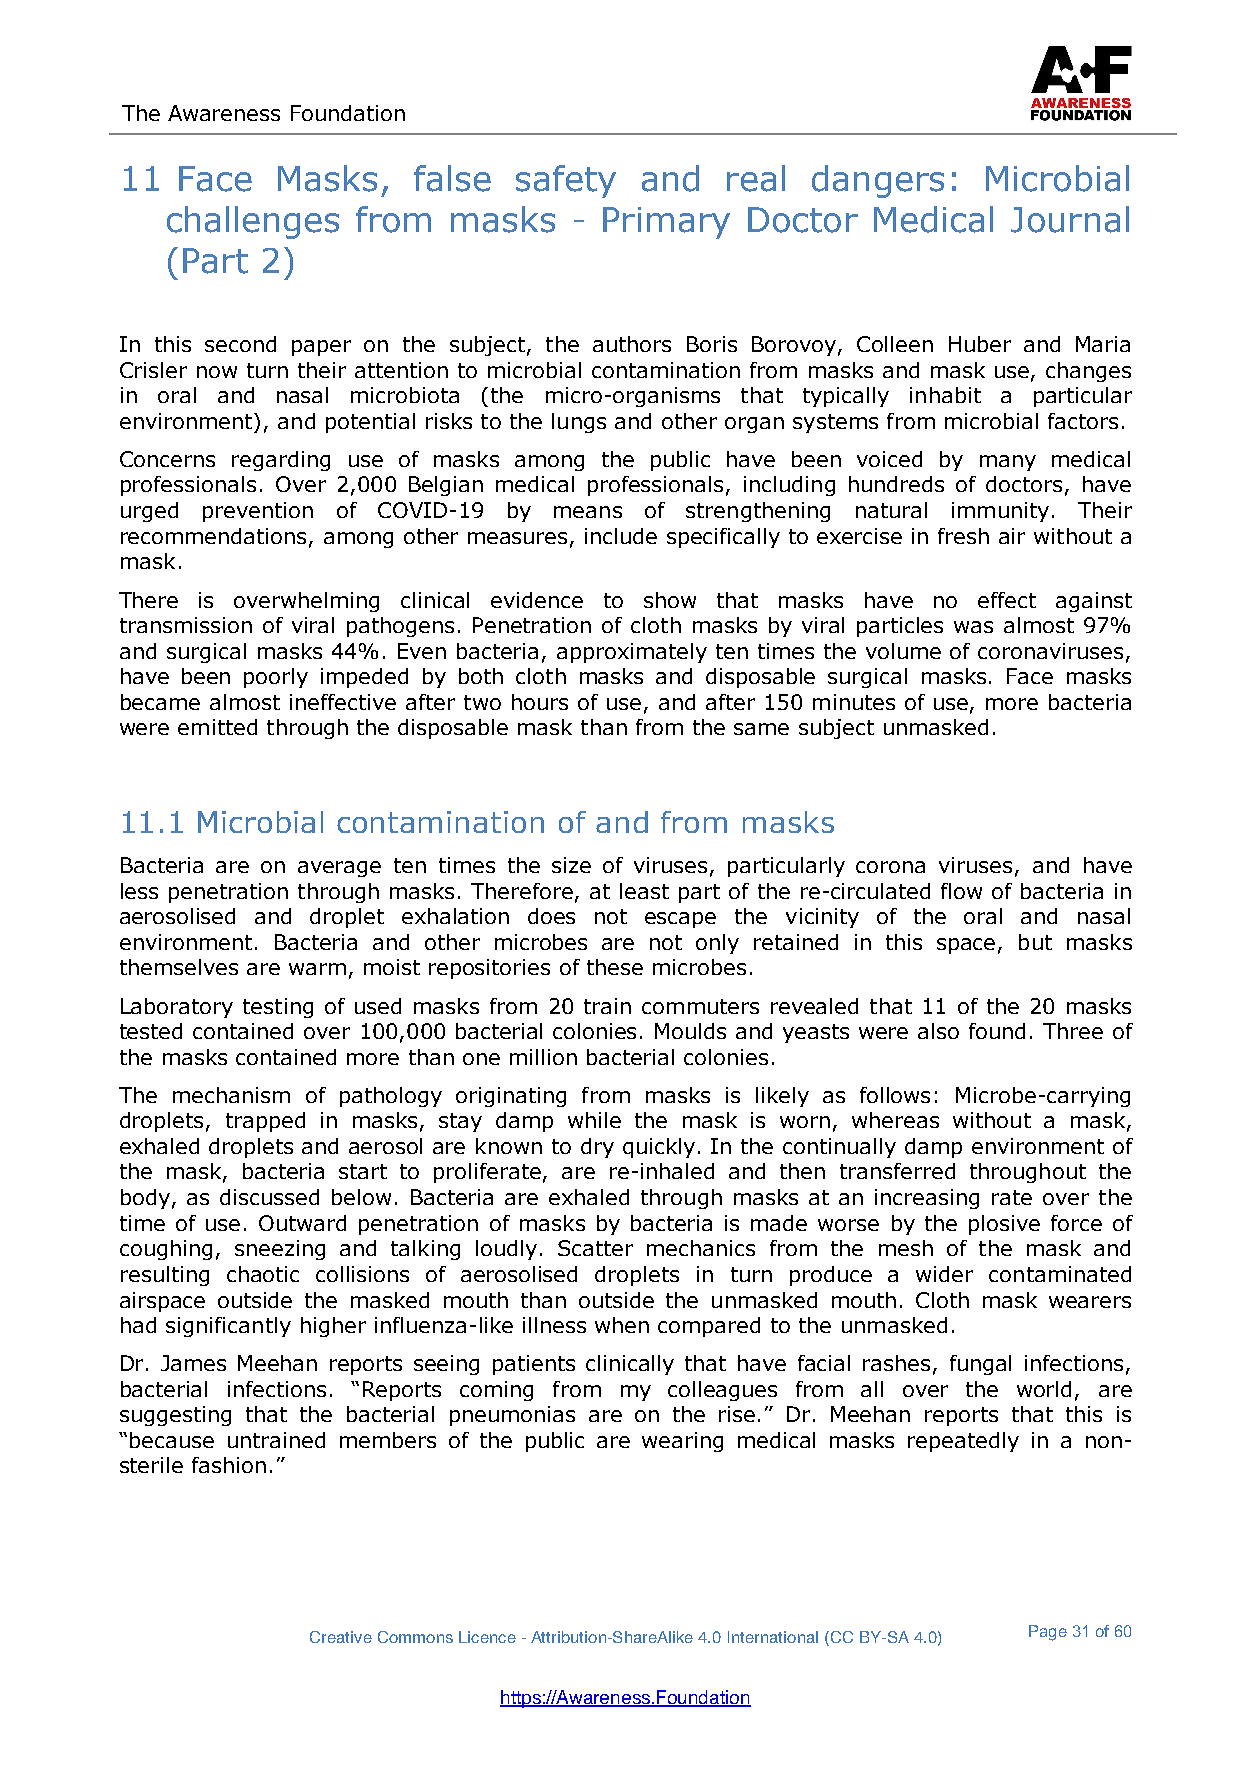 The height and width of the screenshot is (1772, 1252). What do you see at coordinates (666, 223) in the screenshot?
I see `Primary` at bounding box center [666, 223].
